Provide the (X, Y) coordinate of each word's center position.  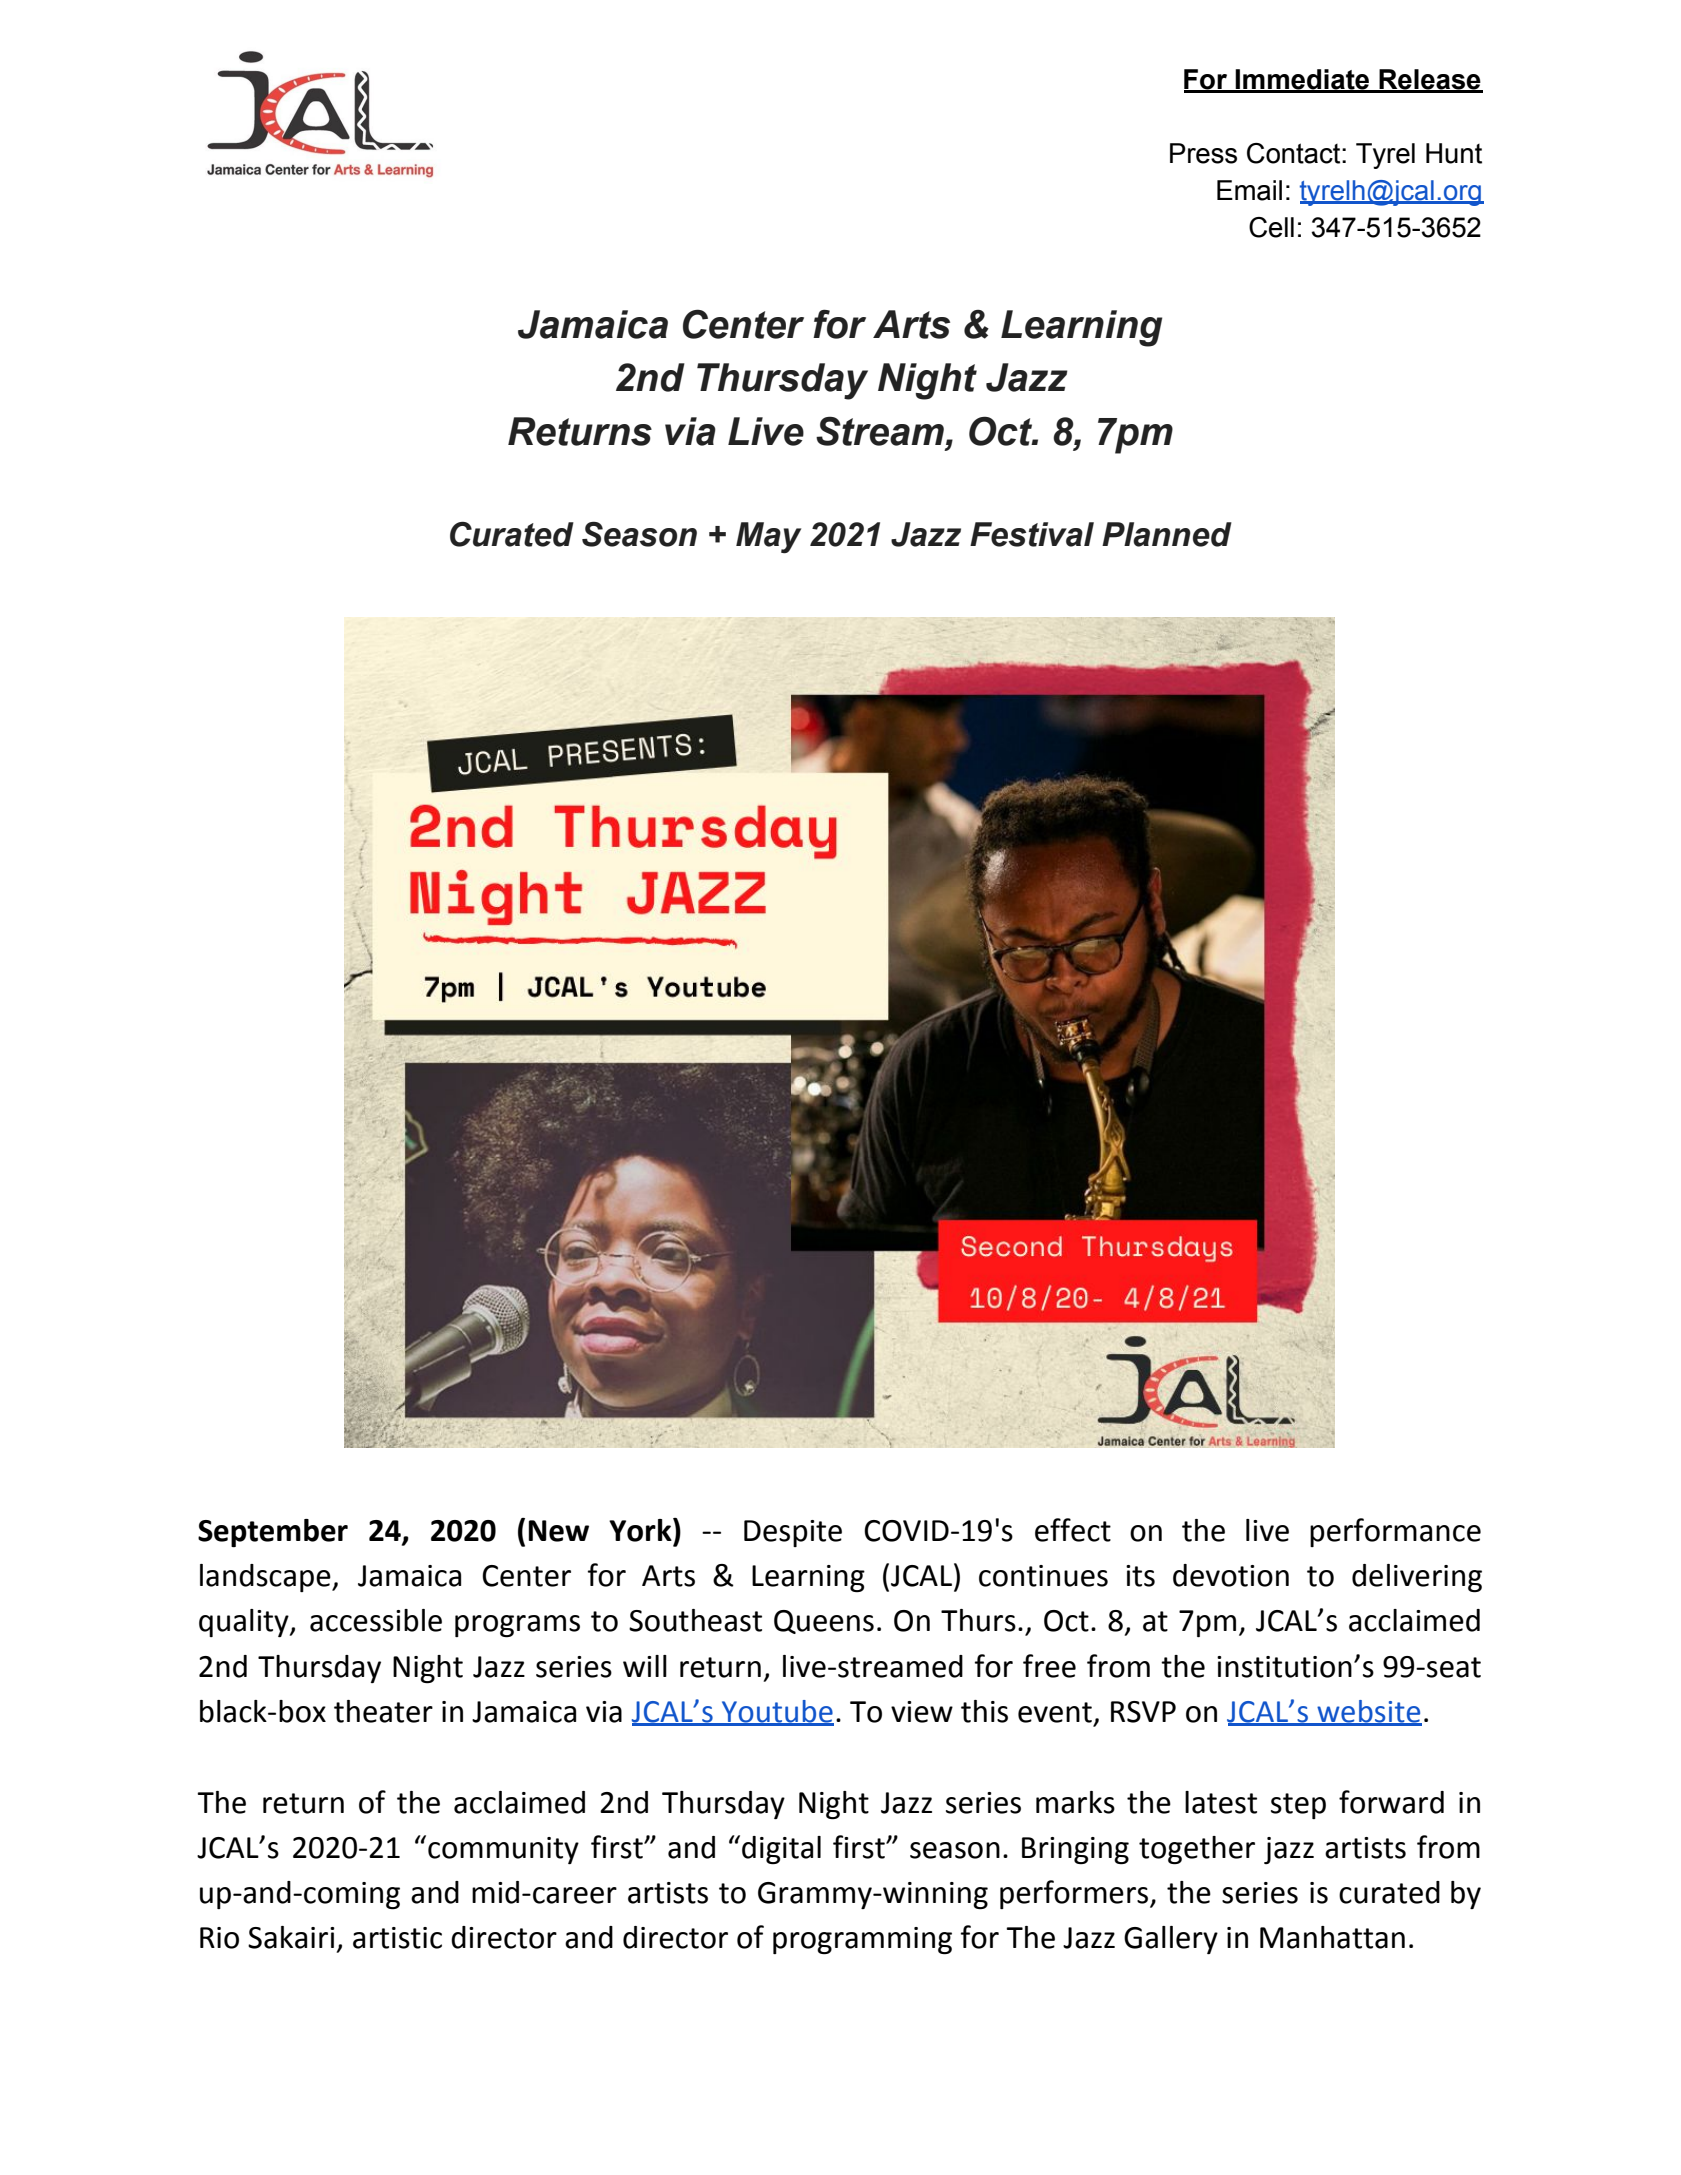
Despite (793, 1533)
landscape (266, 1578)
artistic (397, 1938)
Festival (1032, 534)
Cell (1271, 227)
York (641, 1530)
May (768, 537)
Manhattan (1332, 1937)
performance (1395, 1532)
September (273, 1533)
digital (781, 1850)
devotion (1231, 1575)
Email (1249, 190)
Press (1203, 153)
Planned (1167, 534)
